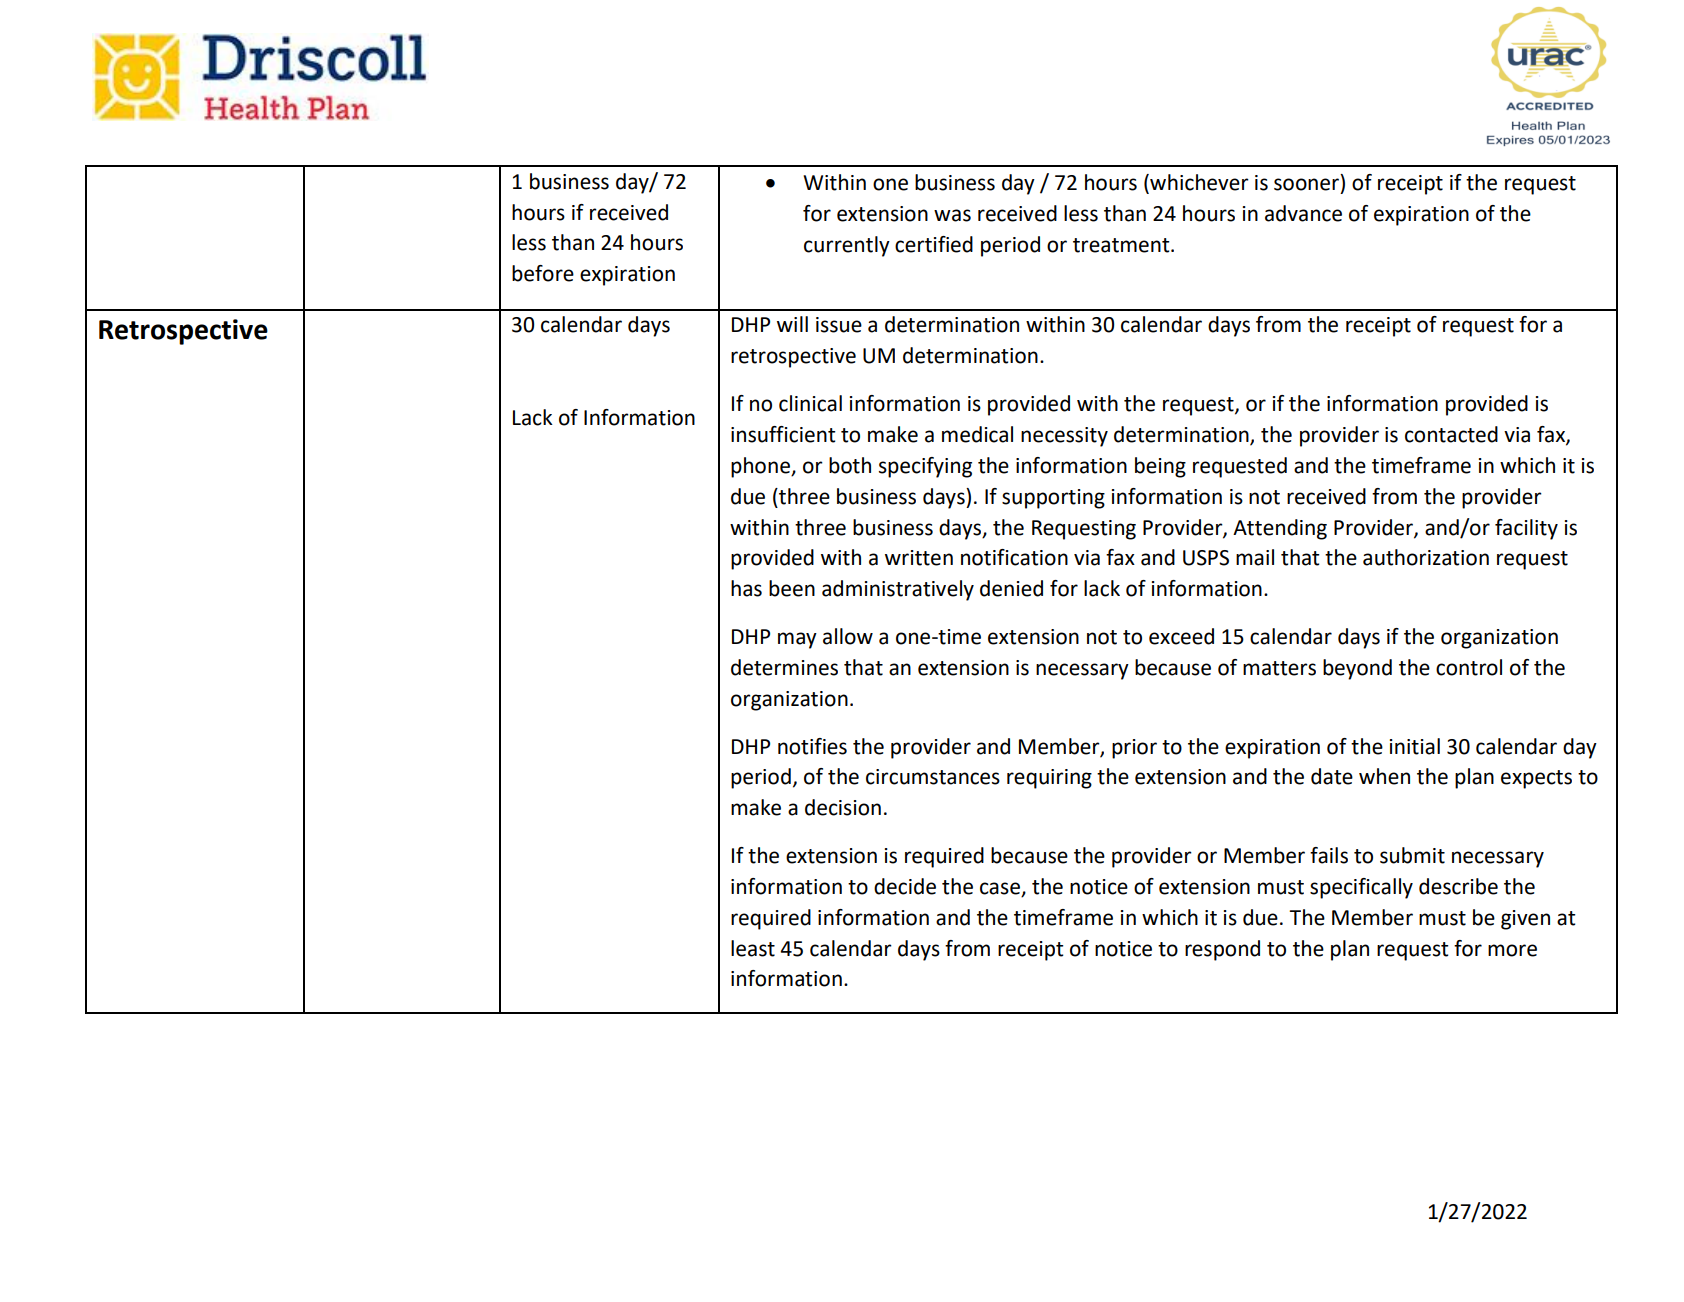 The width and height of the document is (1684, 1302). What do you see at coordinates (1426, 557) in the document?
I see `authorization` at bounding box center [1426, 557].
